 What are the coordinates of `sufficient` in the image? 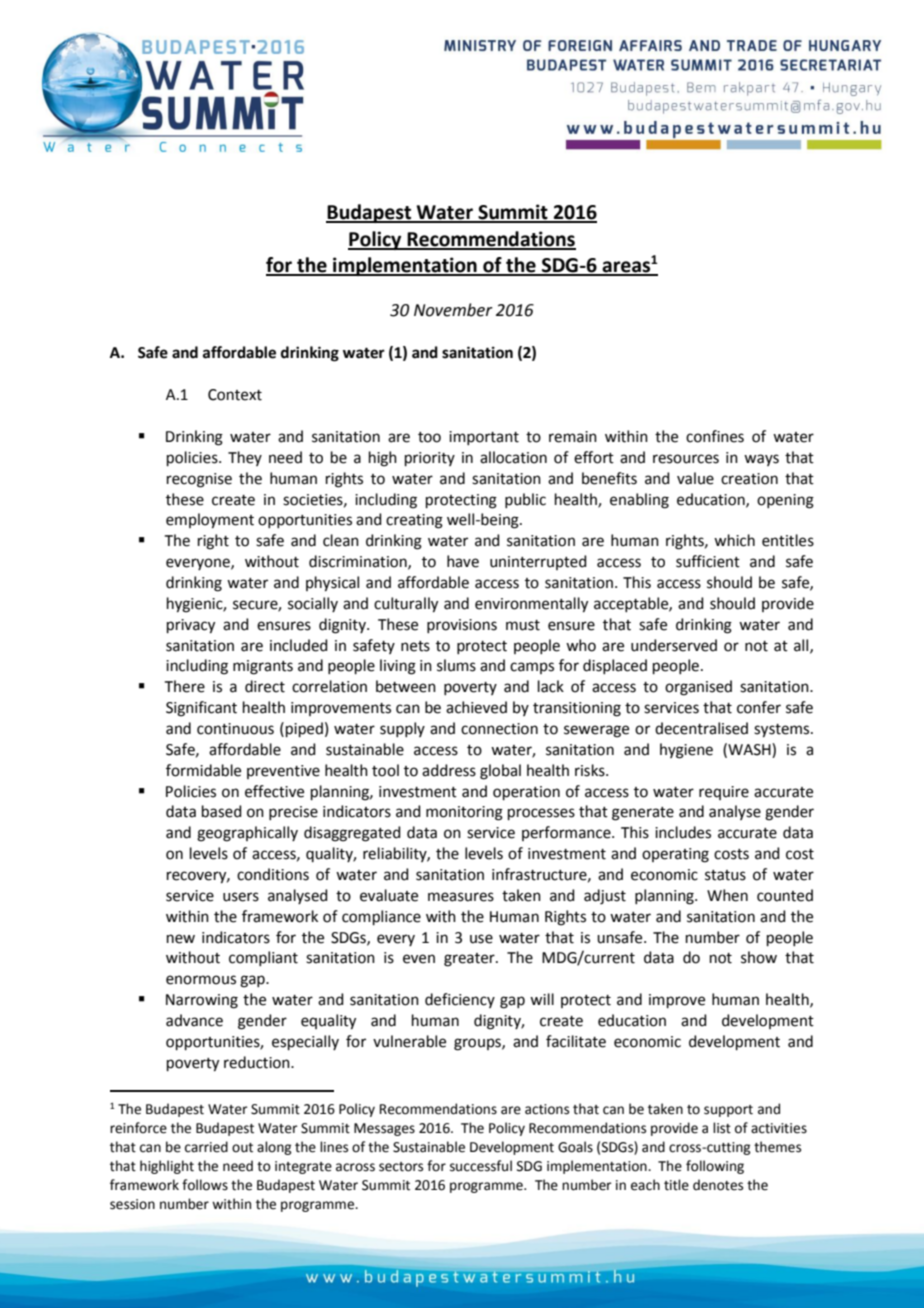 It's located at (708, 561).
